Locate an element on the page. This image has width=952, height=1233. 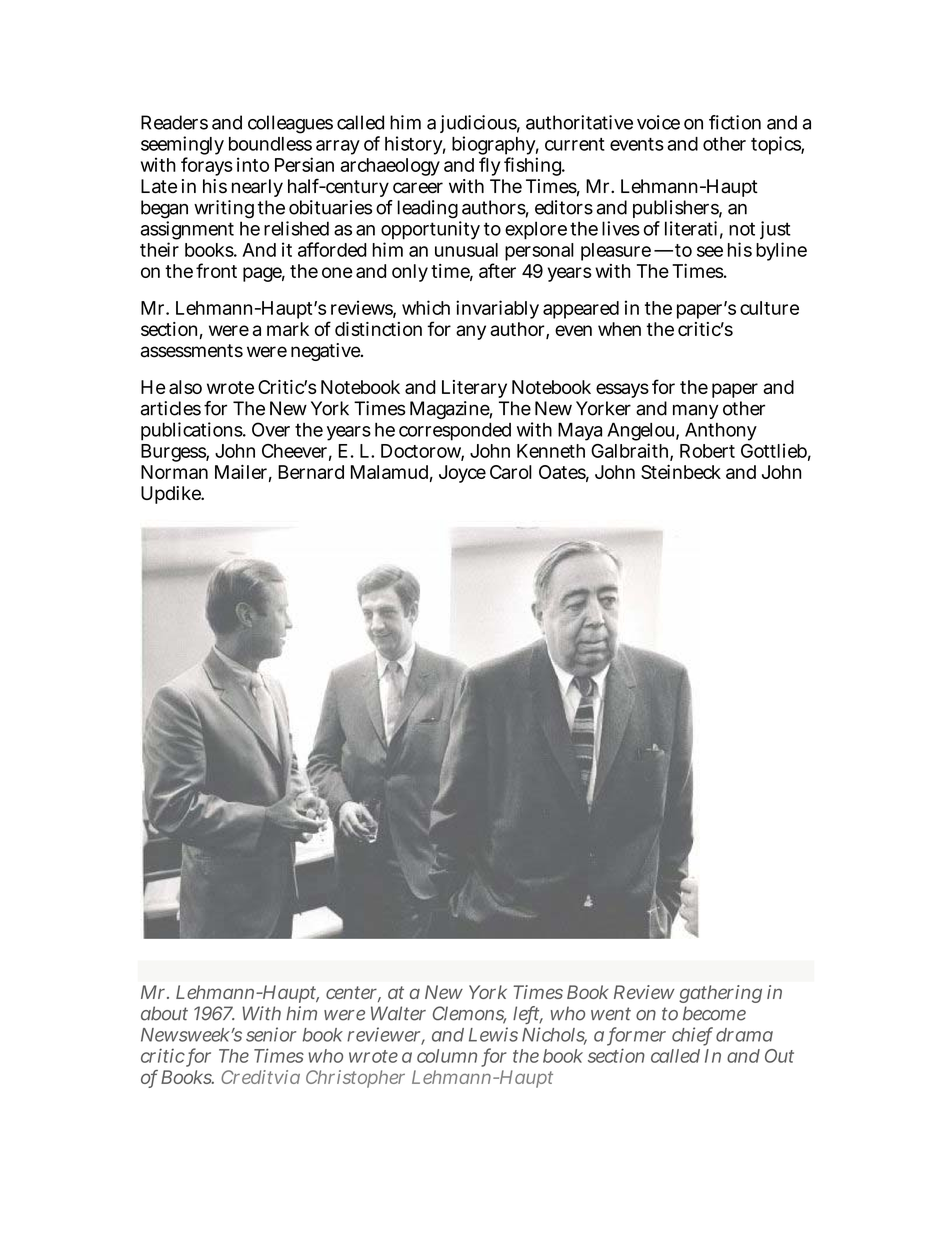
biography is located at coordinates (495, 147).
